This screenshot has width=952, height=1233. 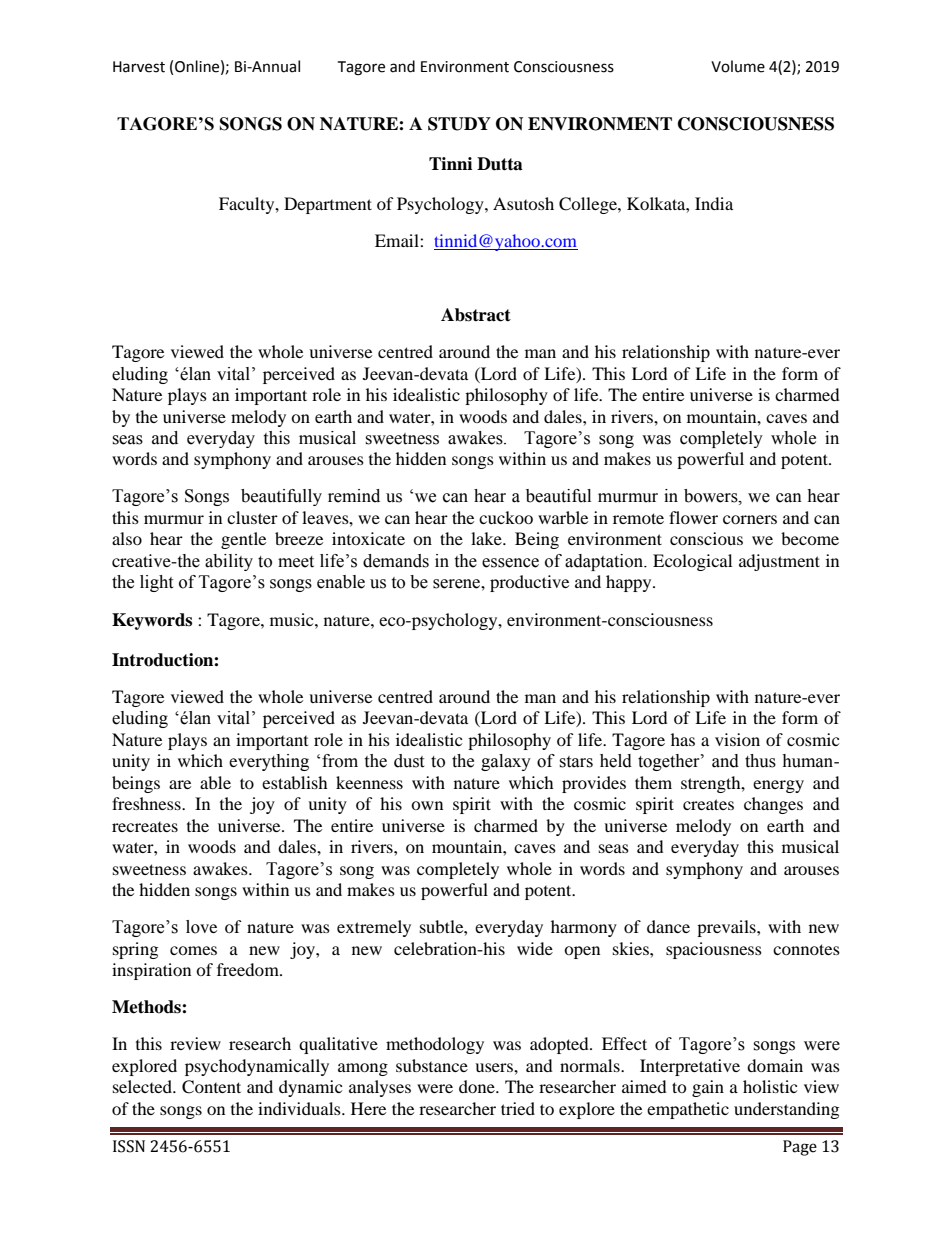 I want to click on done, so click(x=478, y=1086).
